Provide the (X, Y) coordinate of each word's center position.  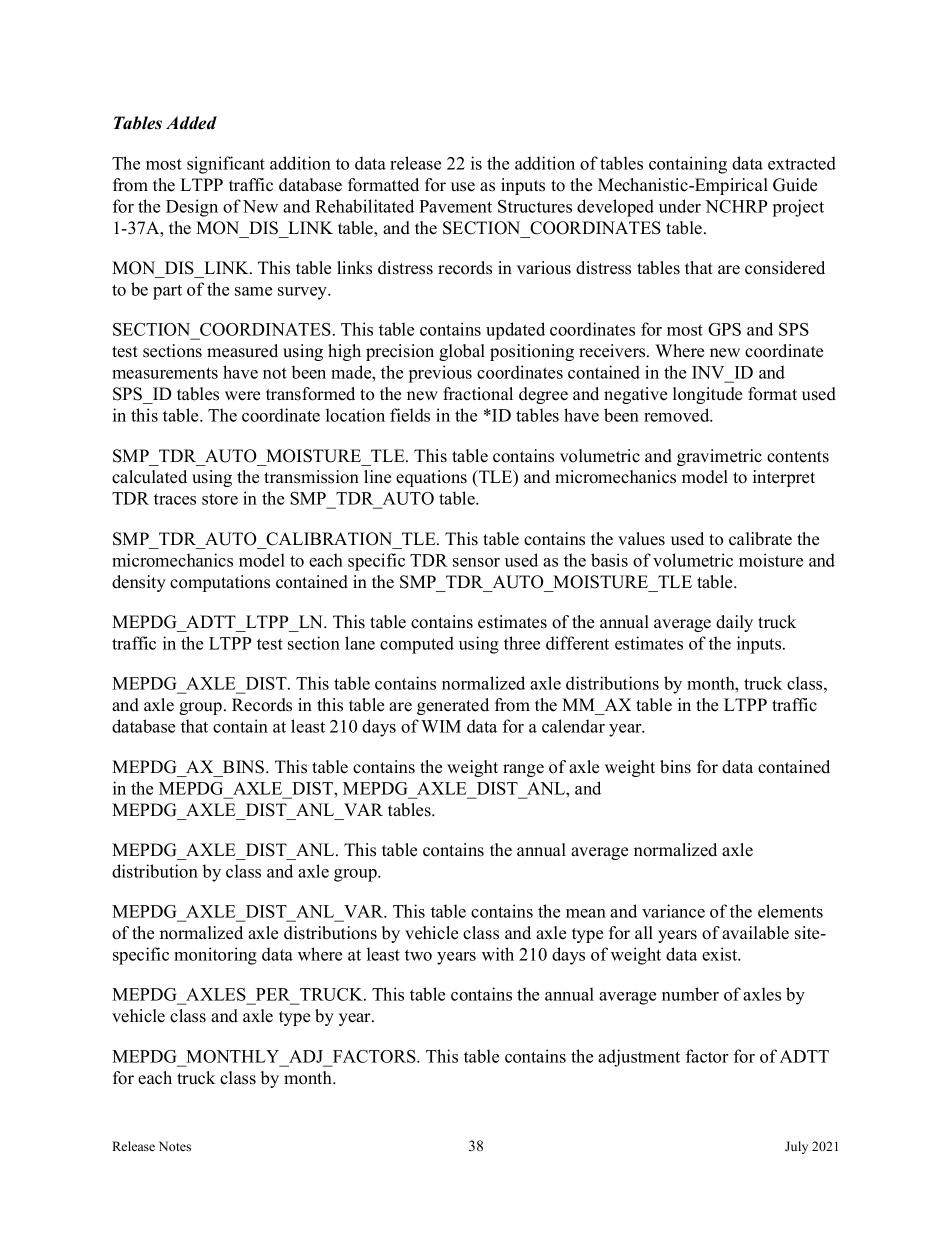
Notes (175, 1146)
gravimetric (719, 457)
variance (673, 911)
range (523, 770)
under (680, 206)
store (220, 499)
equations (431, 478)
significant (226, 165)
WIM (441, 726)
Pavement (455, 206)
